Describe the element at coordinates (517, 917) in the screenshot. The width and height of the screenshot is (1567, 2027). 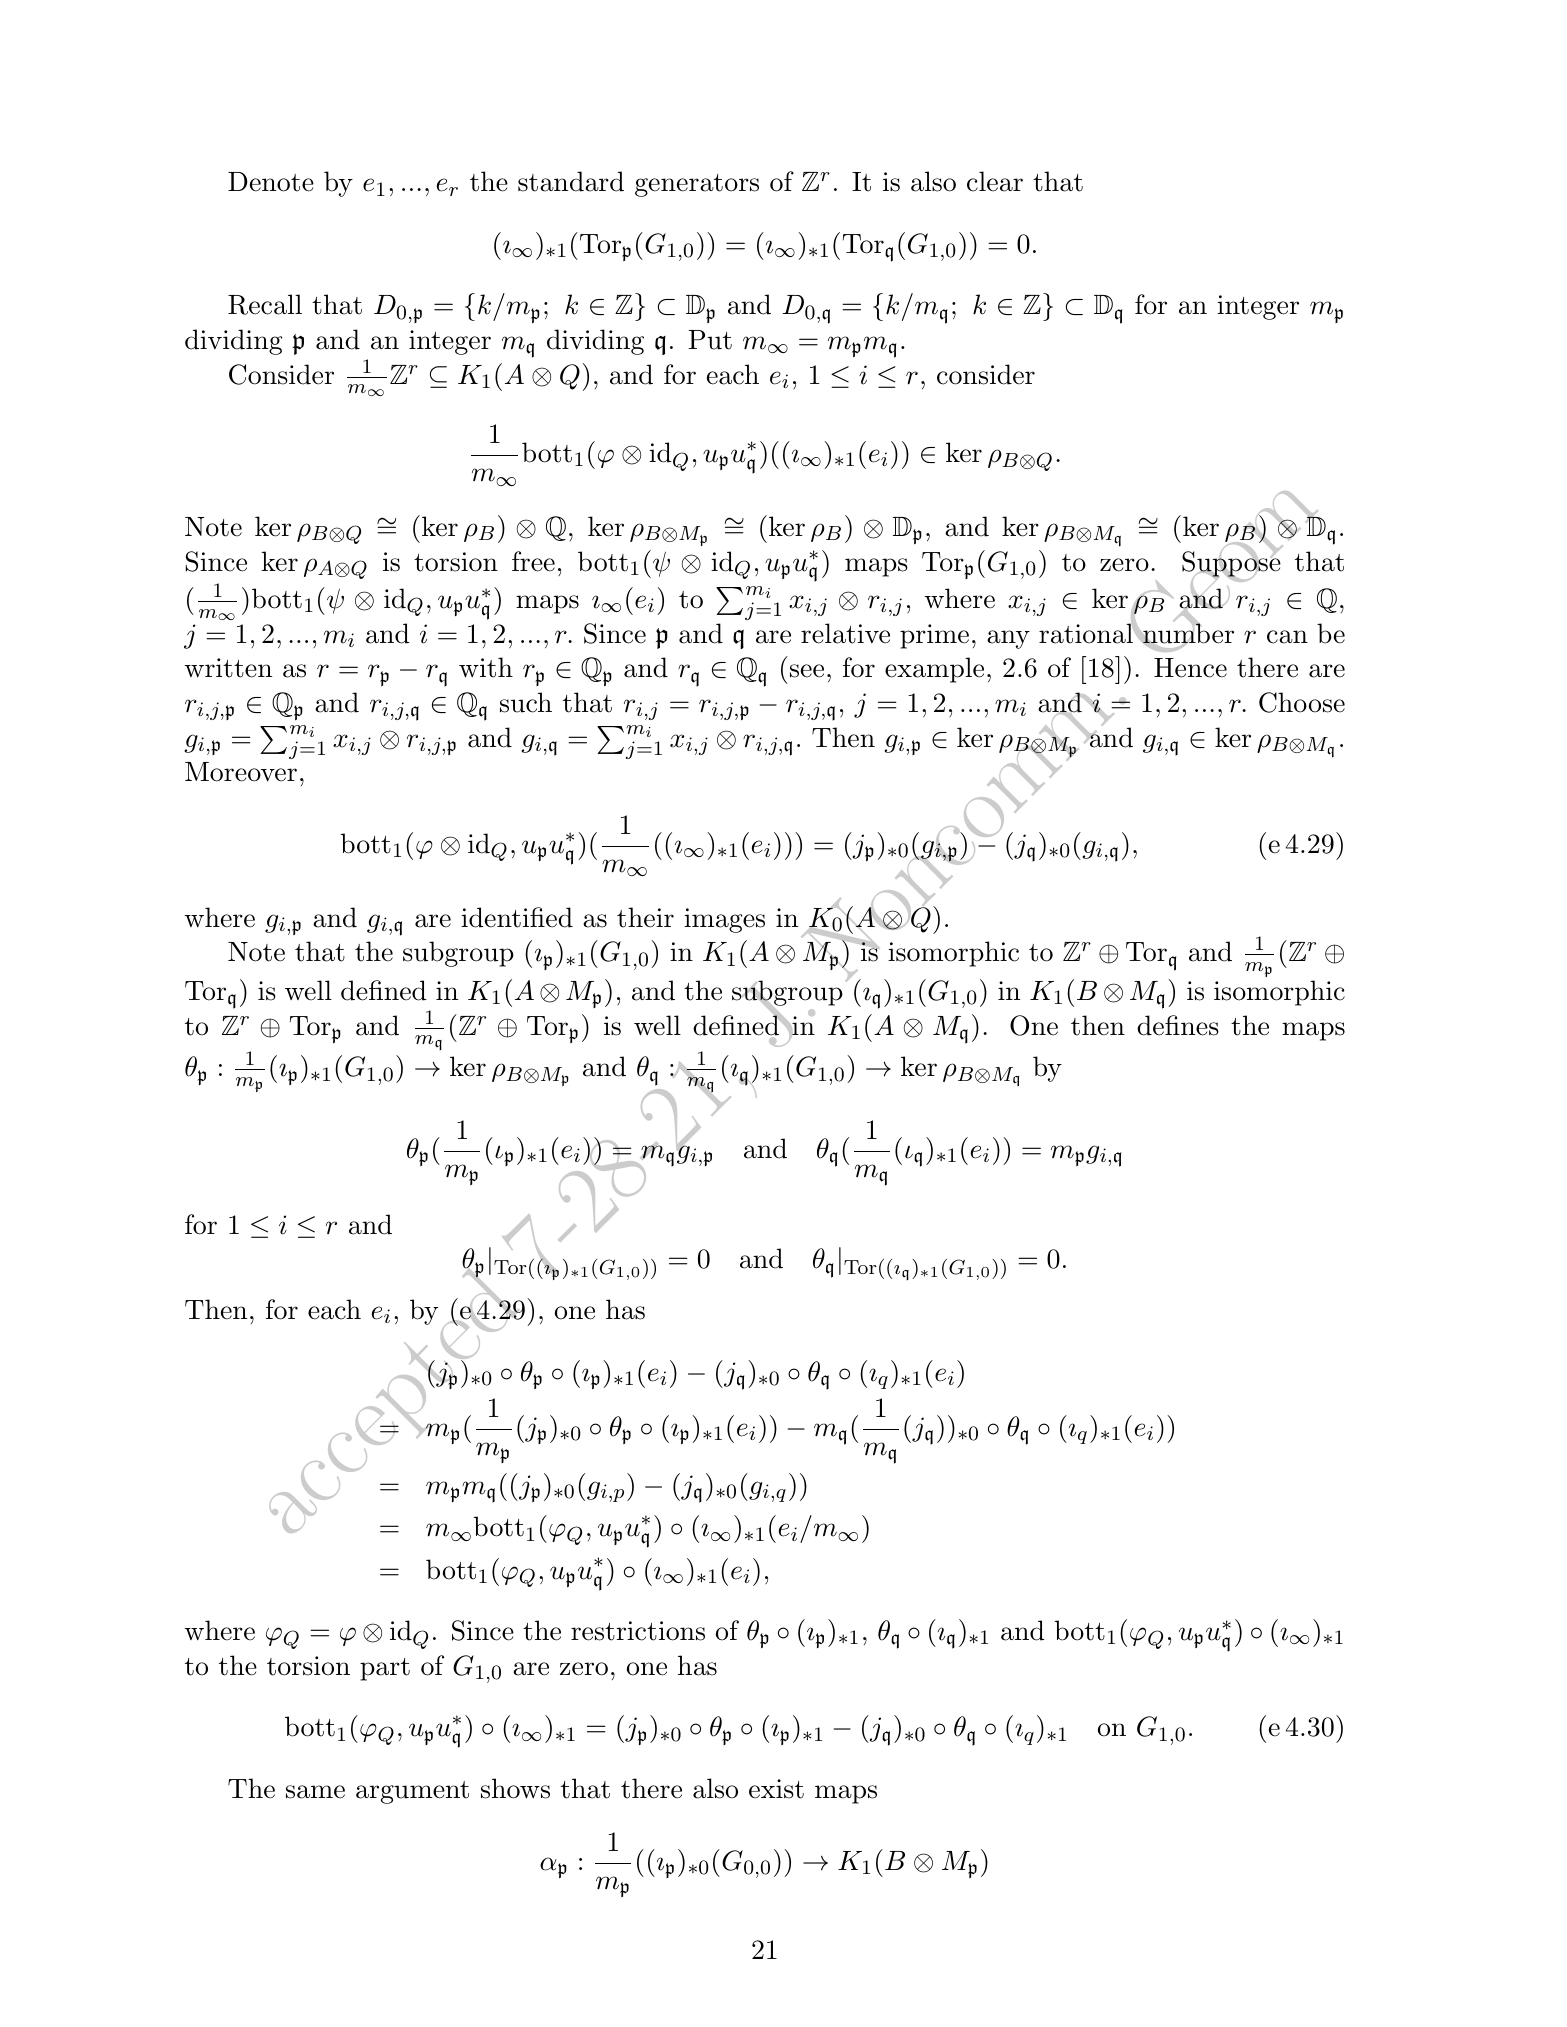
I see `identified` at that location.
